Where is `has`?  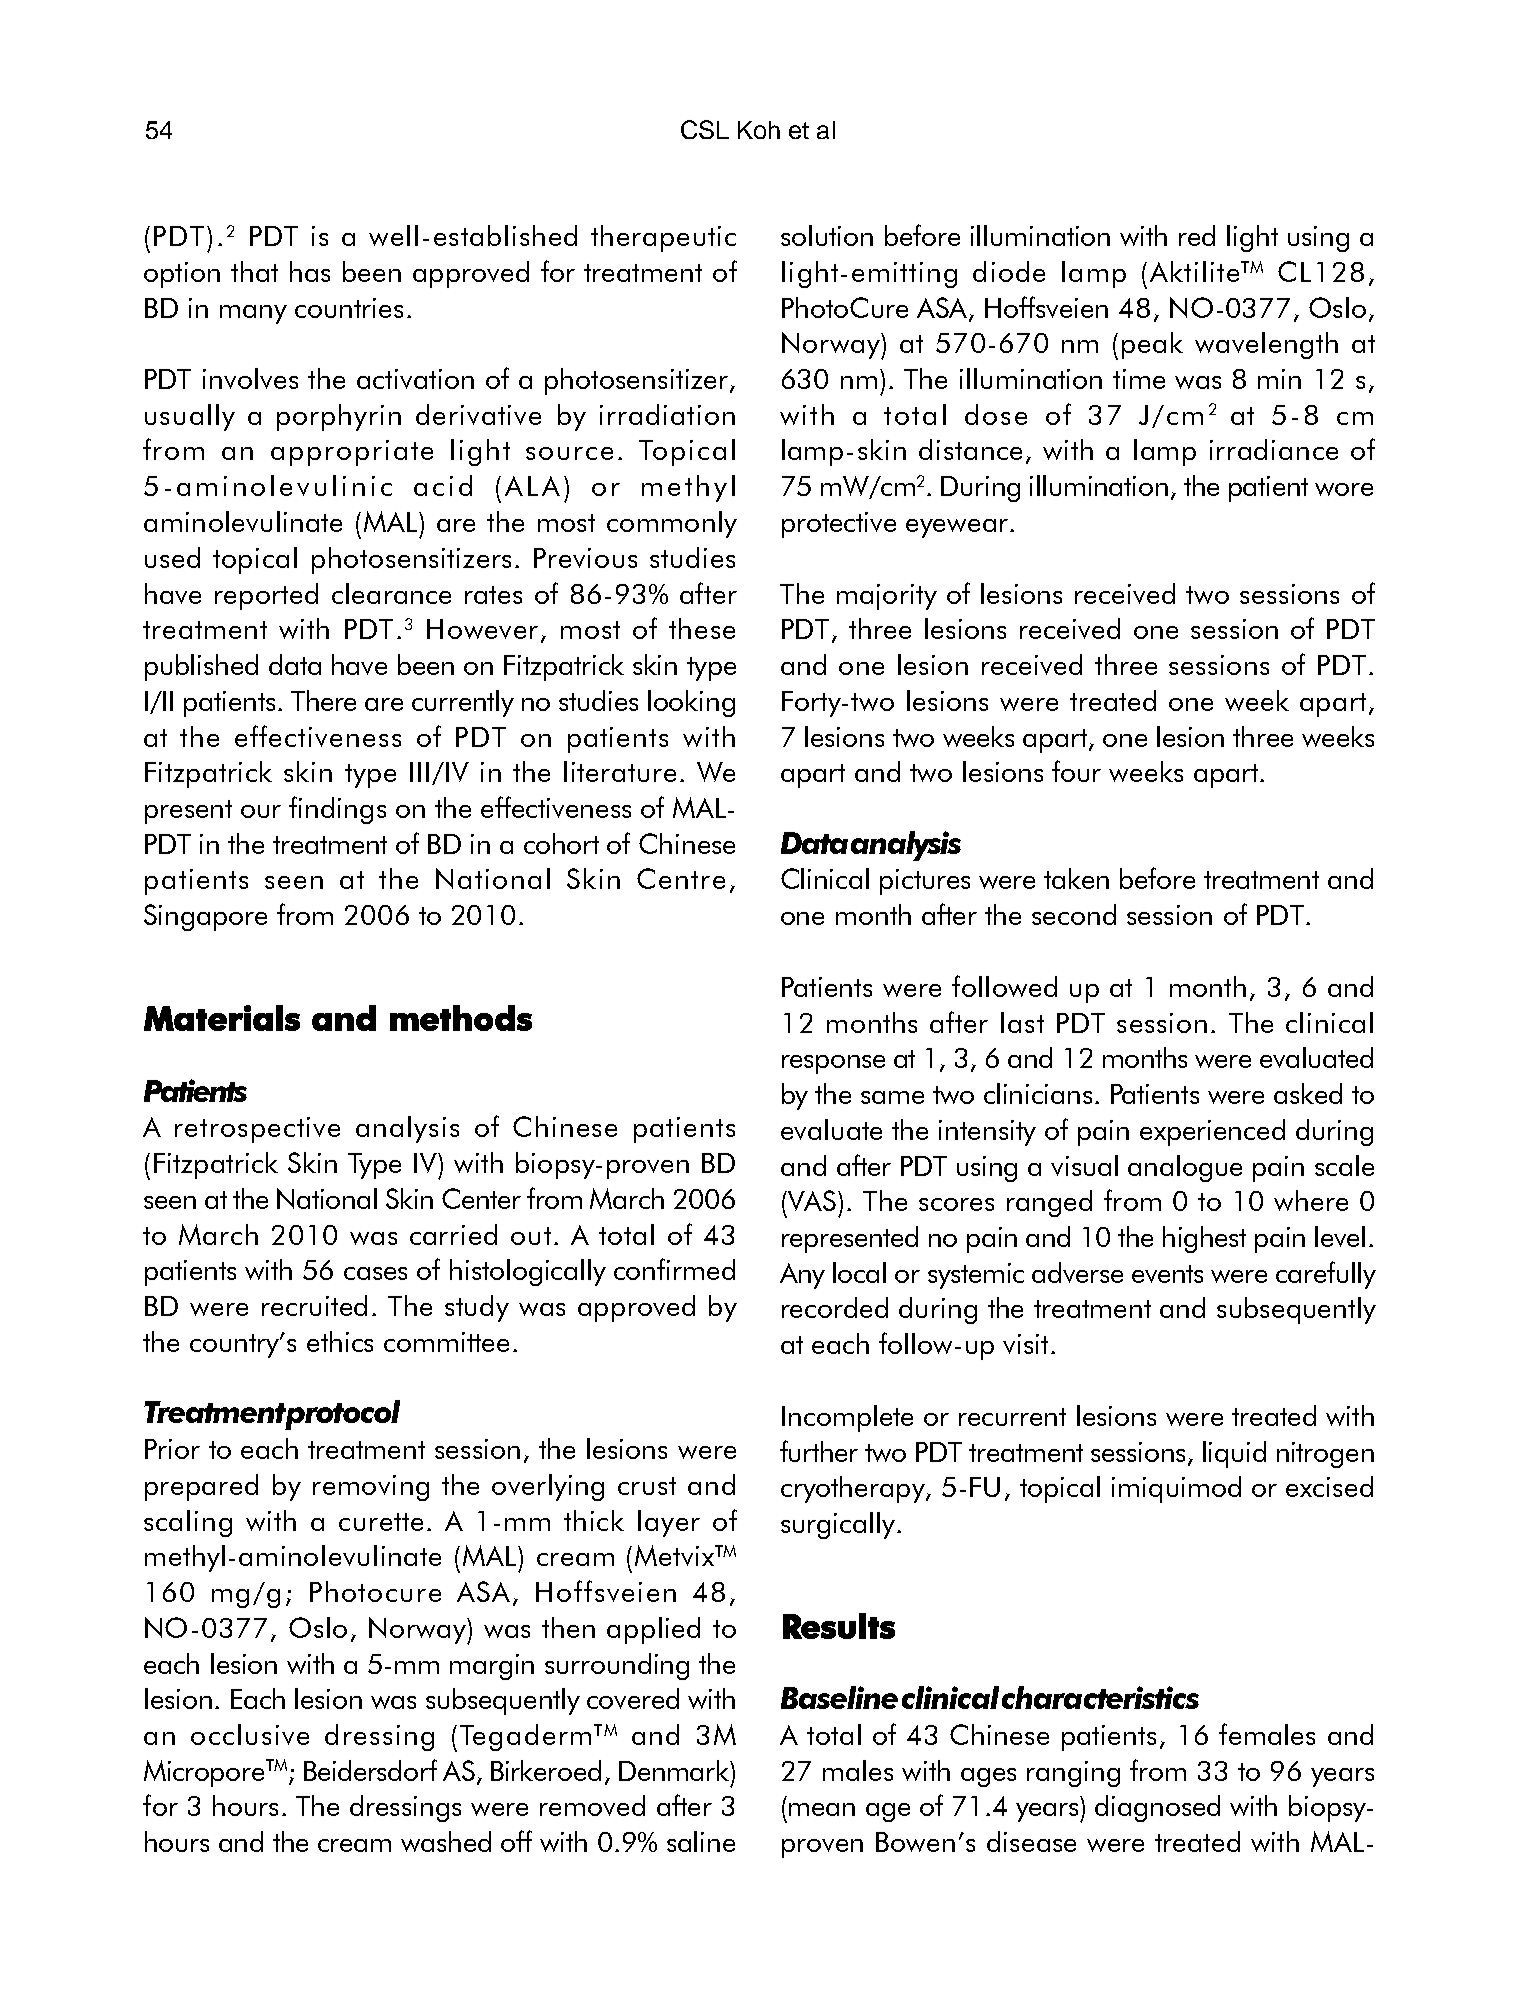 has is located at coordinates (310, 271).
